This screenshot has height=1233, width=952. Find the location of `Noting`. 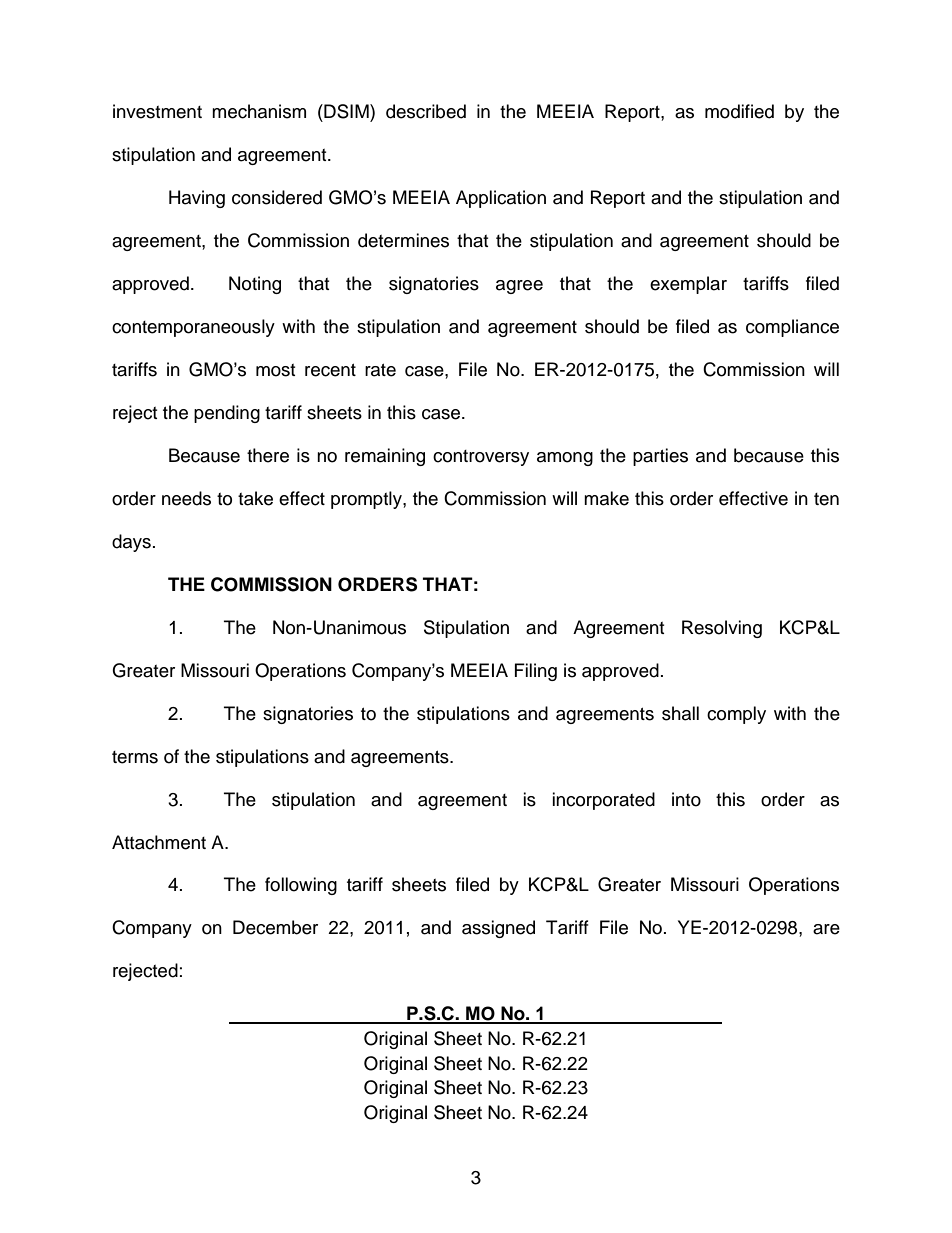

Noting is located at coordinates (255, 285).
